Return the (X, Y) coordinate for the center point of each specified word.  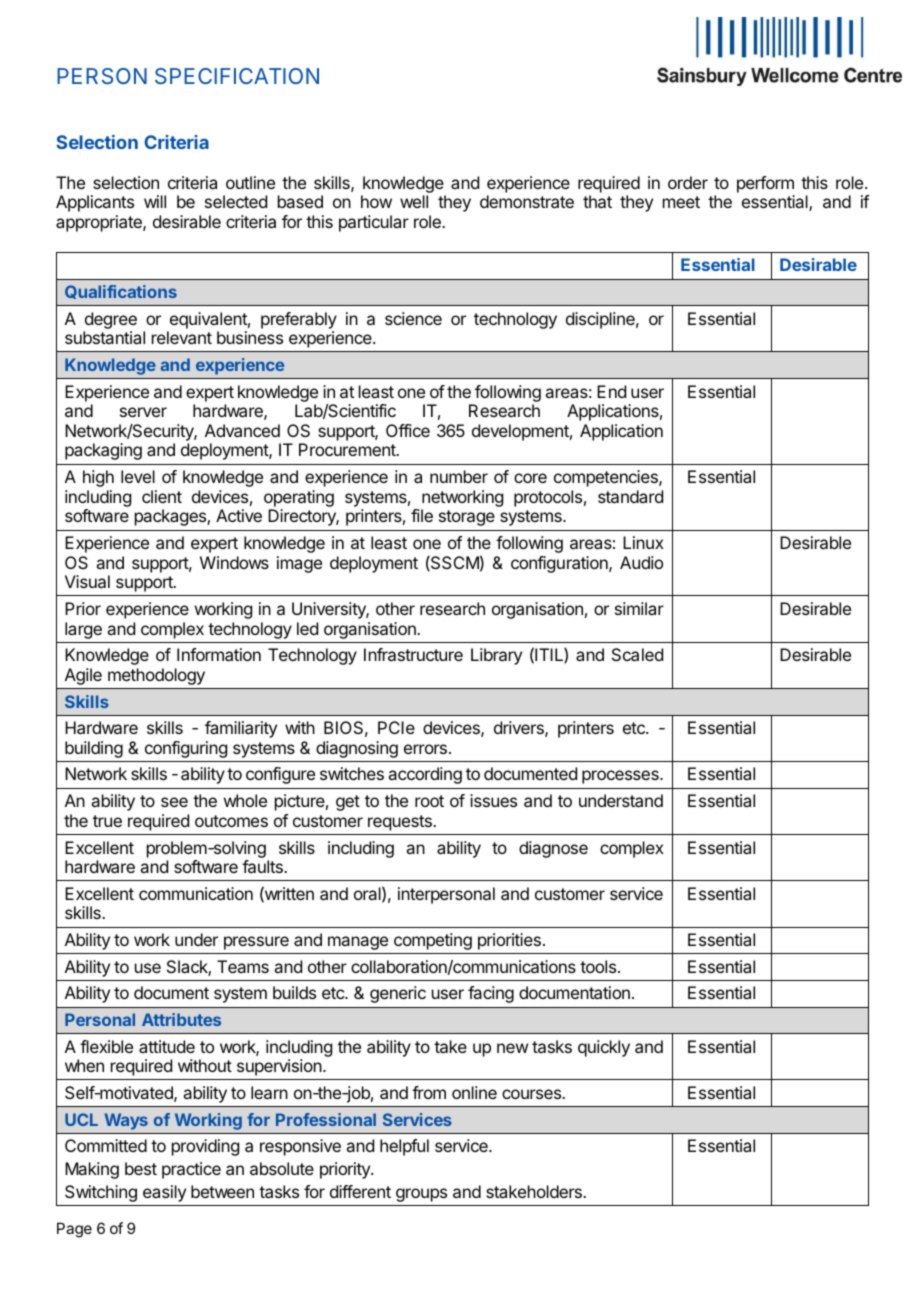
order (688, 182)
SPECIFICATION (237, 76)
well (414, 201)
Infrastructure (413, 654)
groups (421, 1195)
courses (533, 1094)
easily (164, 1193)
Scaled (637, 654)
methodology (156, 676)
